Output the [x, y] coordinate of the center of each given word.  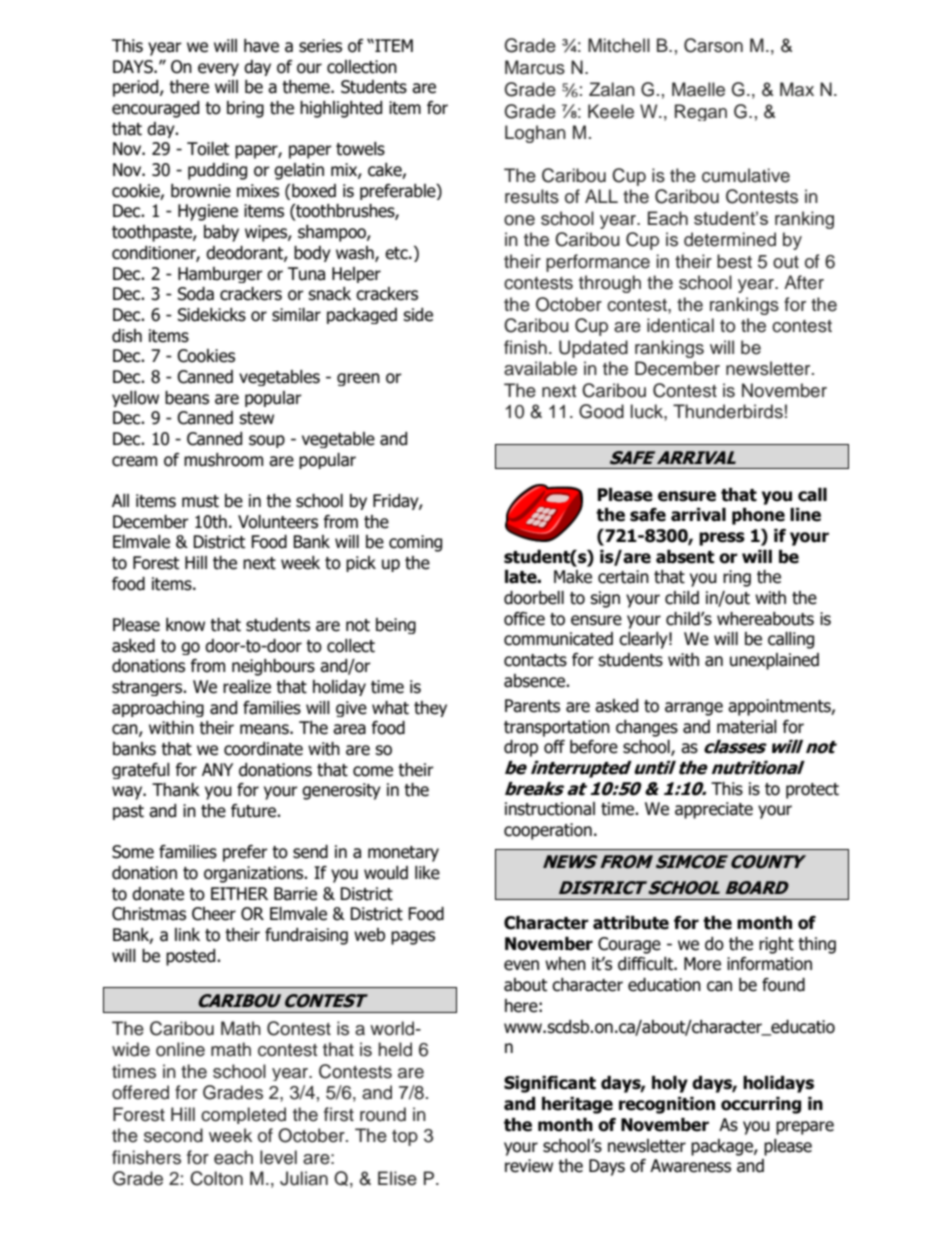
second [173, 1135]
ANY [217, 769]
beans [187, 398]
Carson [713, 45]
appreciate [714, 810]
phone [758, 516]
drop [521, 748]
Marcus [535, 67]
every [218, 69]
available [540, 368]
